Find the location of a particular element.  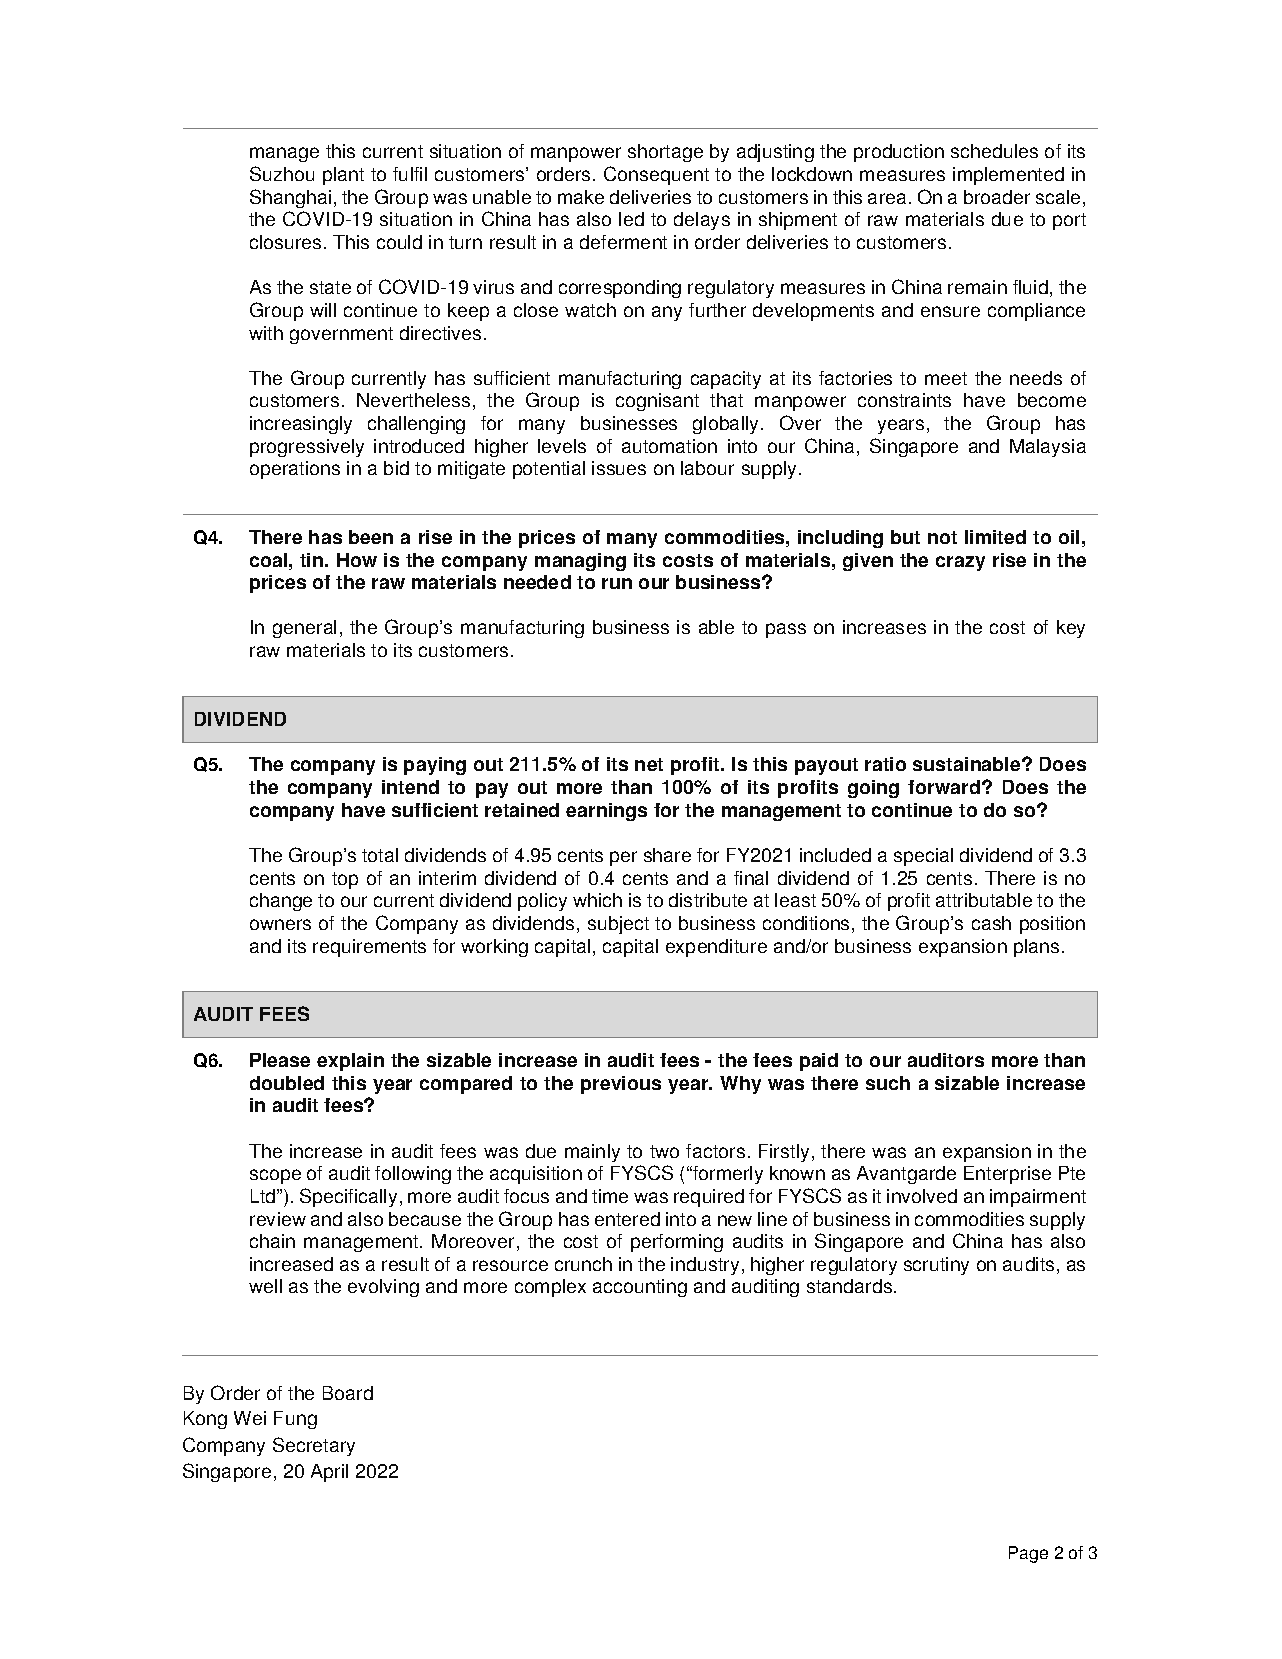

crazy is located at coordinates (960, 563).
